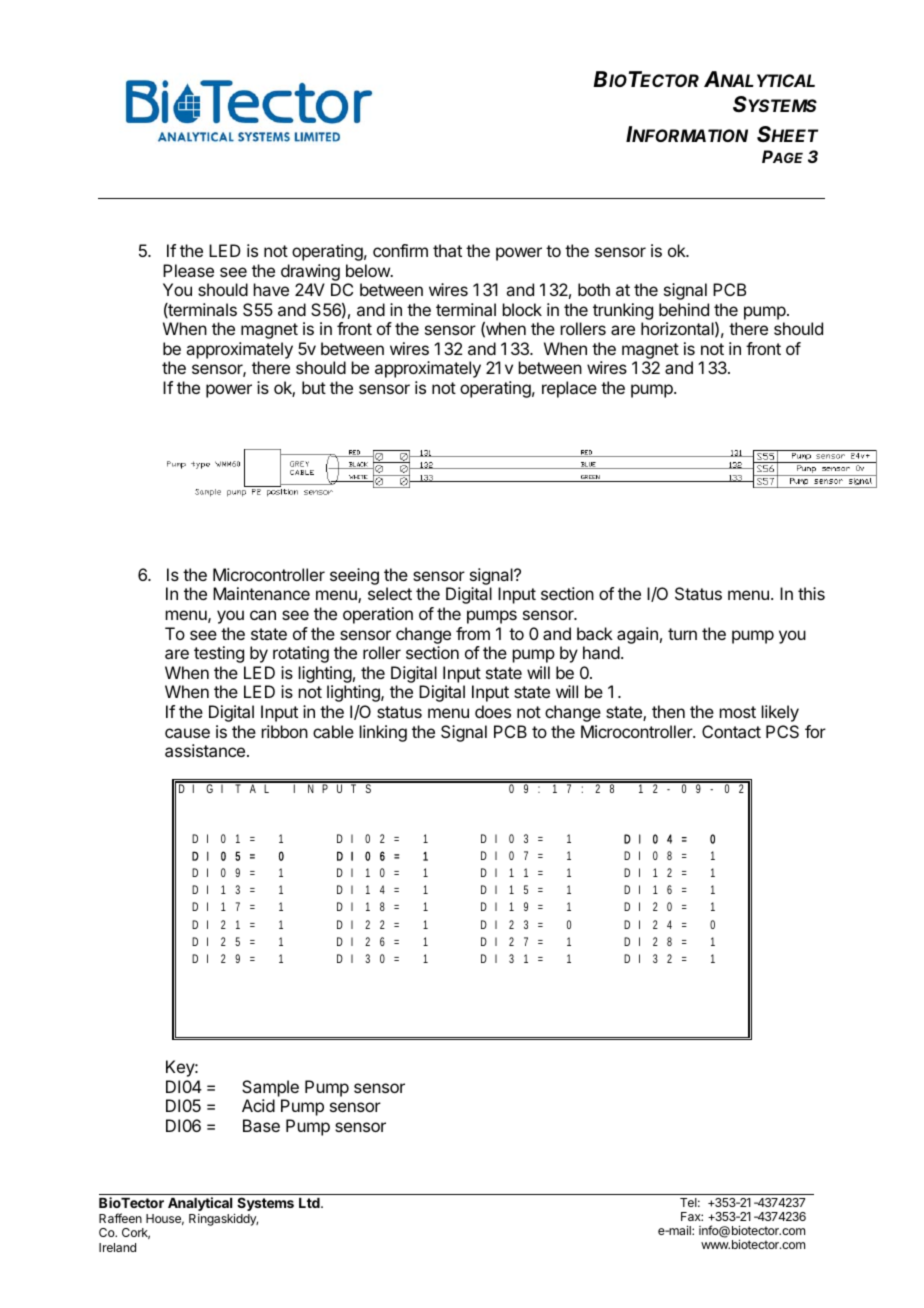 This image has width=924, height=1308. What do you see at coordinates (261, 1125) in the image?
I see `Base` at bounding box center [261, 1125].
